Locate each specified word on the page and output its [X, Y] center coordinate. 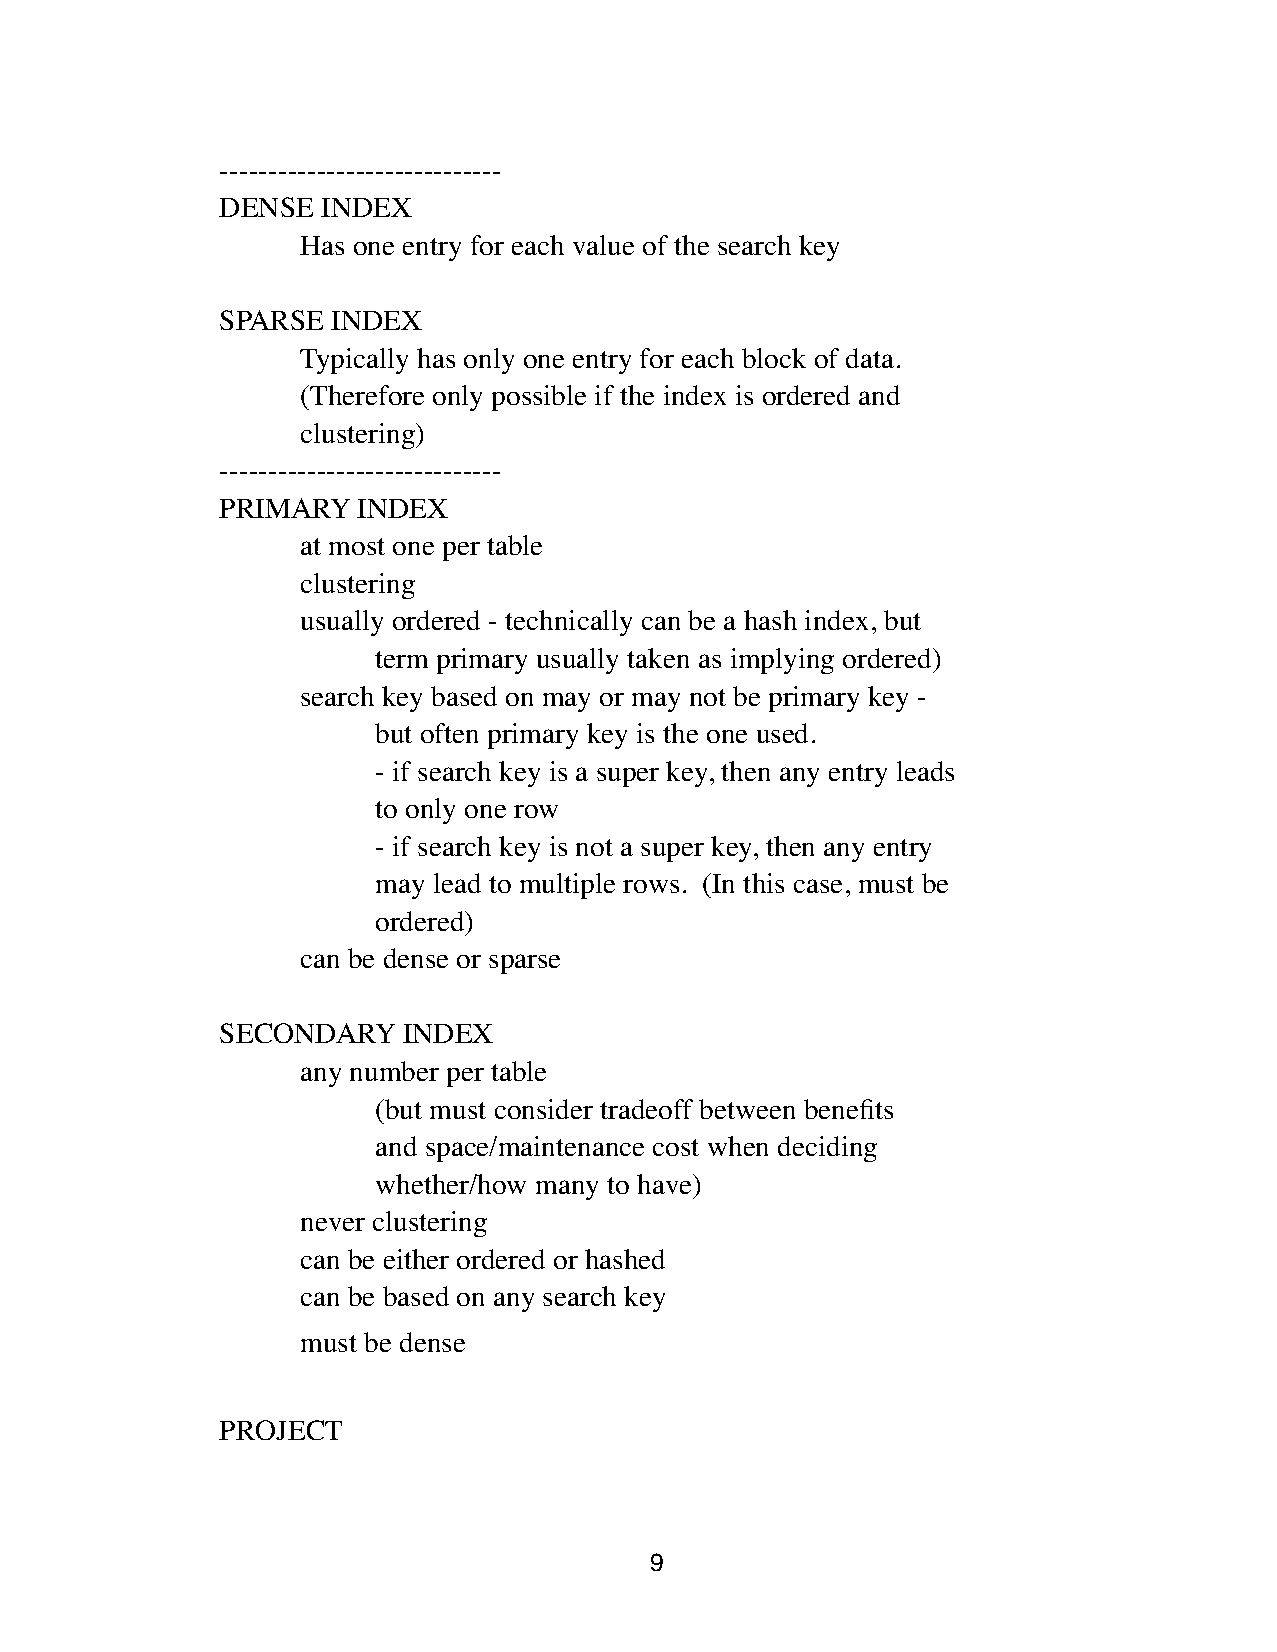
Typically [354, 361]
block [774, 358]
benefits [848, 1109]
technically [568, 623]
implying [782, 661]
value [603, 245]
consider [544, 1109]
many [567, 1190]
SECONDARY [307, 1033]
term [401, 659]
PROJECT [280, 1430]
